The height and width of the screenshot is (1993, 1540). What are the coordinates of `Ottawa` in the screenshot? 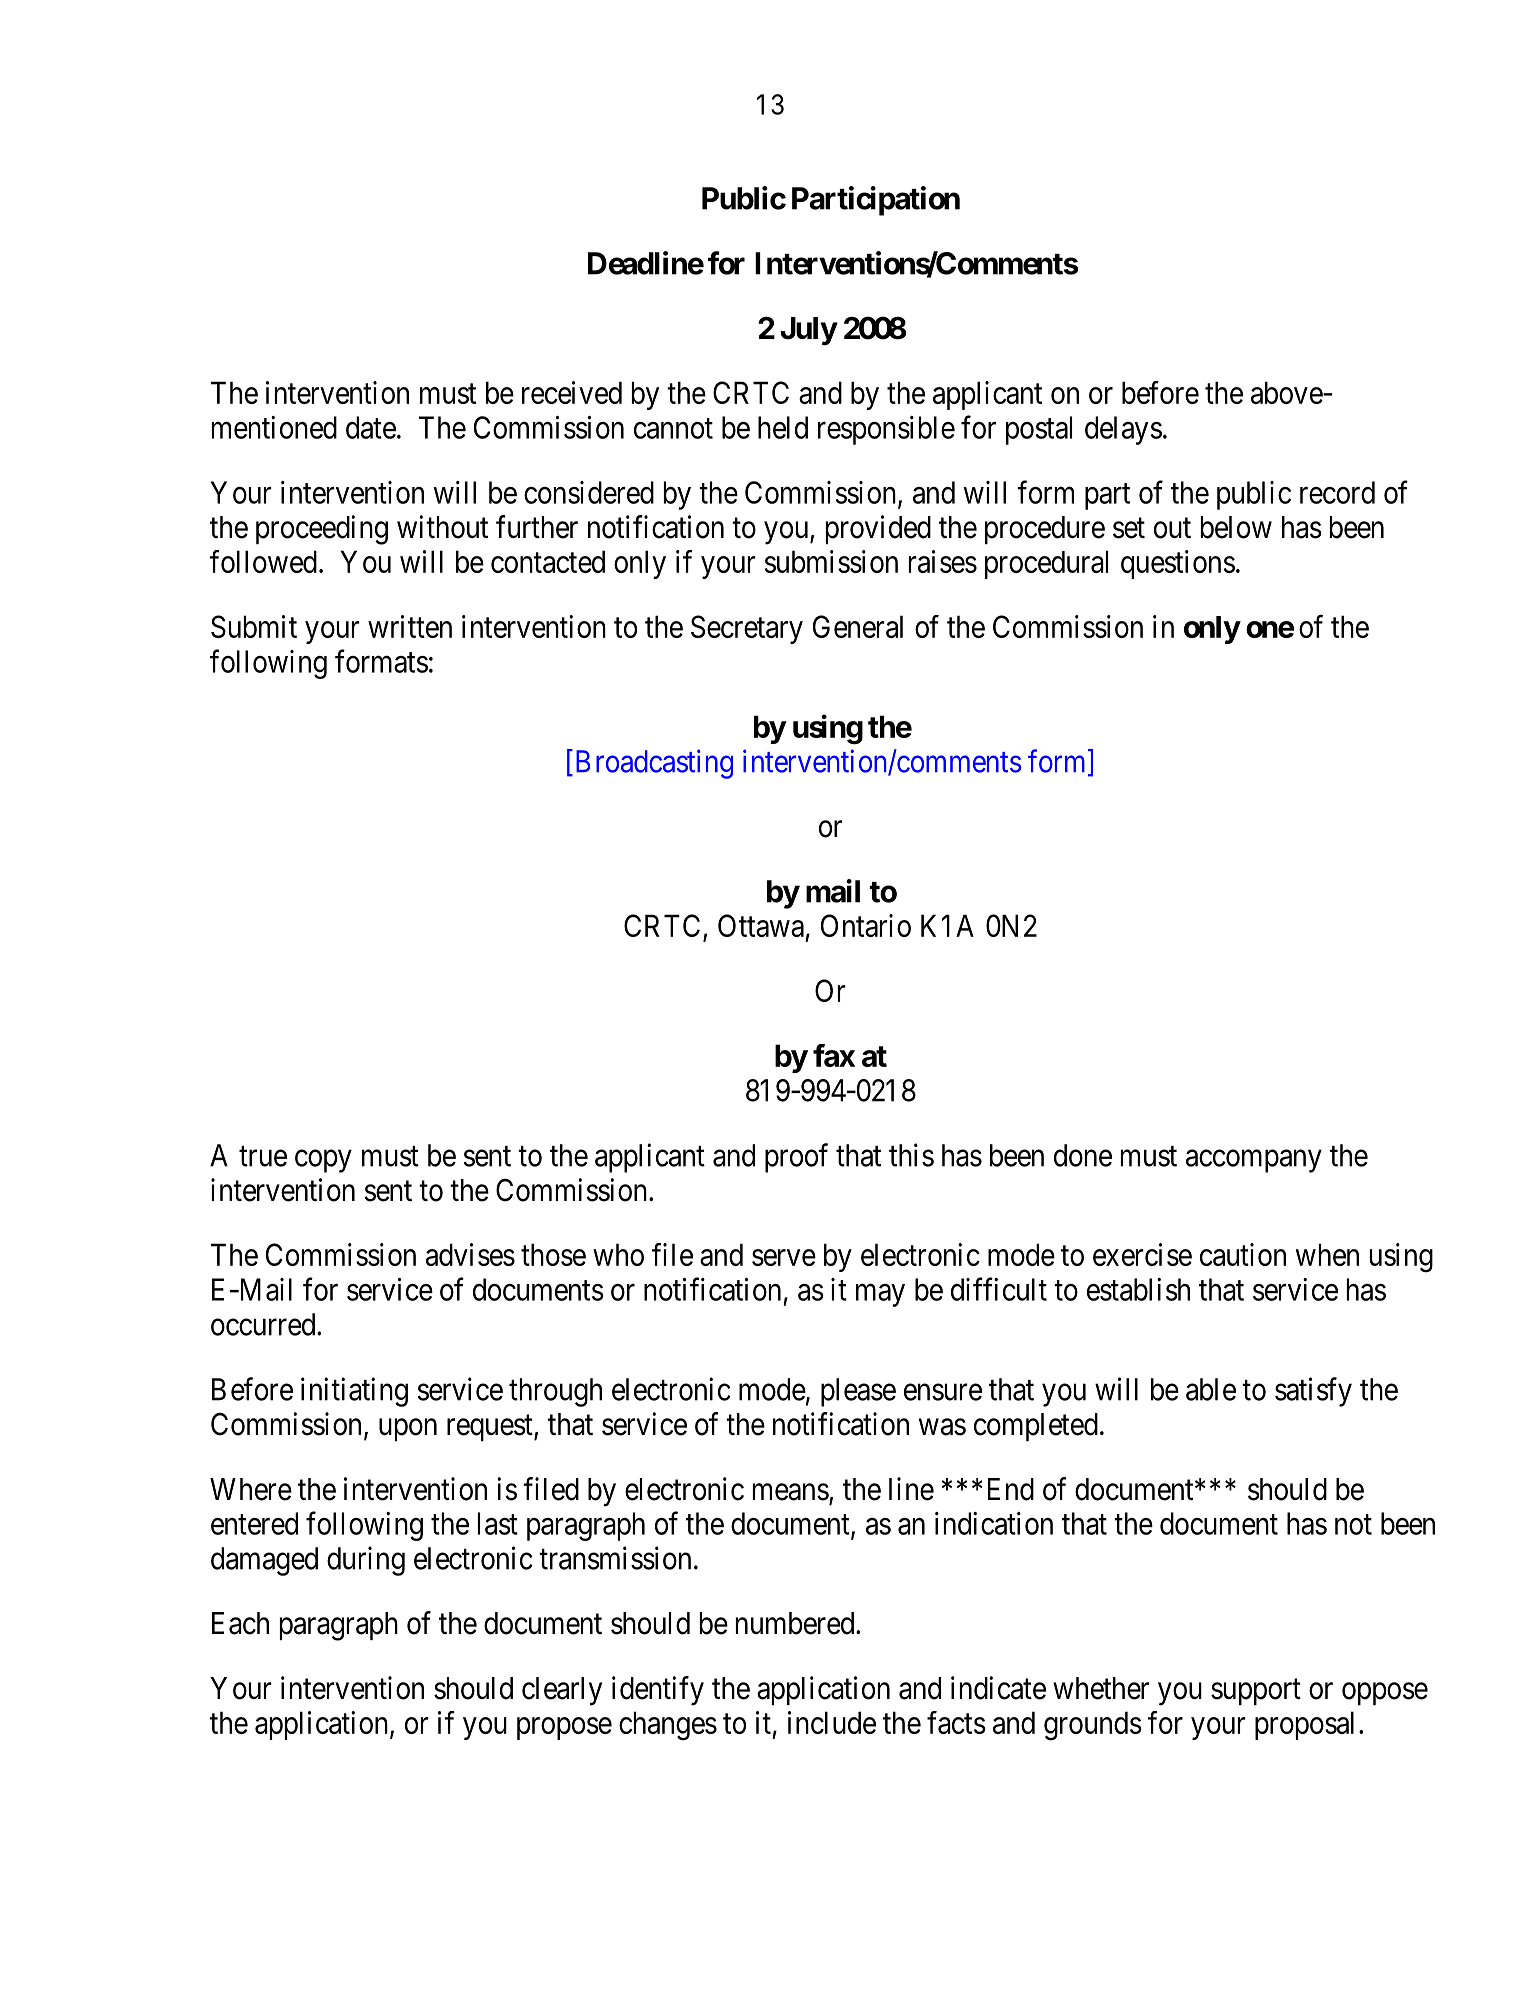 It's located at (761, 925).
